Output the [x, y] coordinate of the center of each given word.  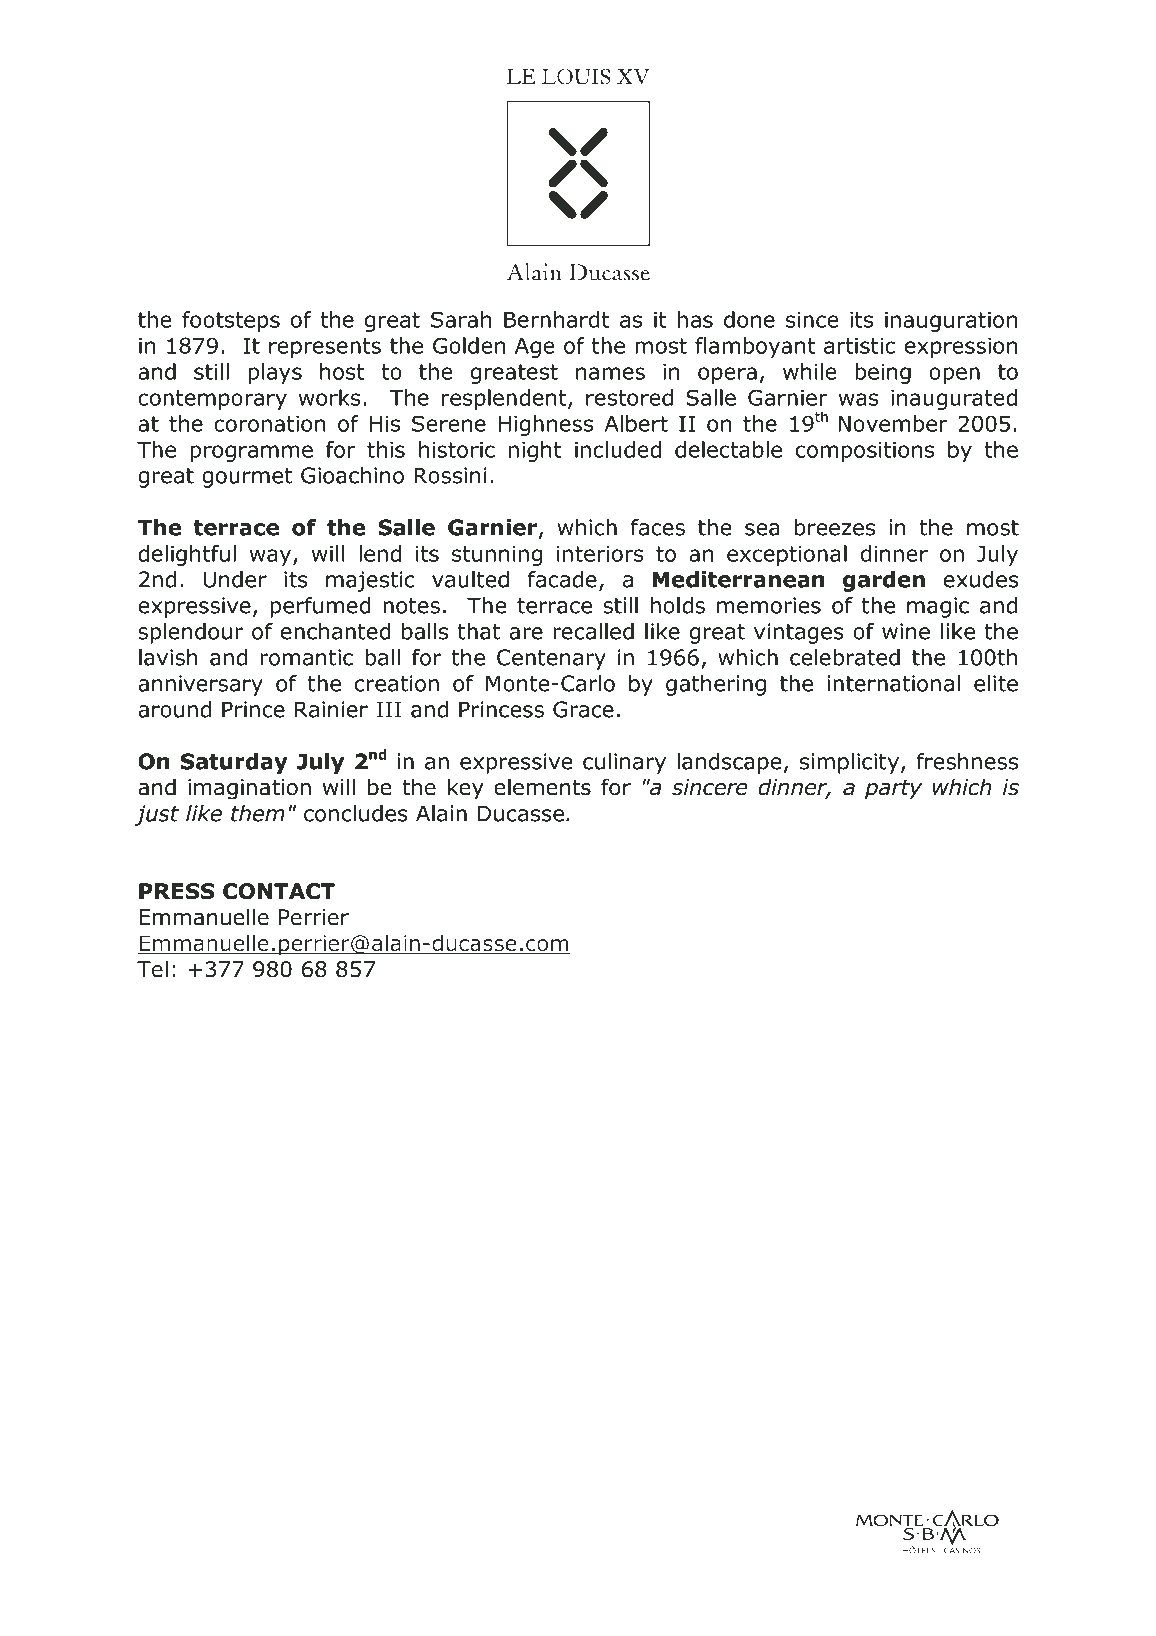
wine [906, 631]
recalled [593, 631]
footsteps [231, 321]
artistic [859, 345]
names [610, 373]
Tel [152, 969]
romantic [306, 657]
